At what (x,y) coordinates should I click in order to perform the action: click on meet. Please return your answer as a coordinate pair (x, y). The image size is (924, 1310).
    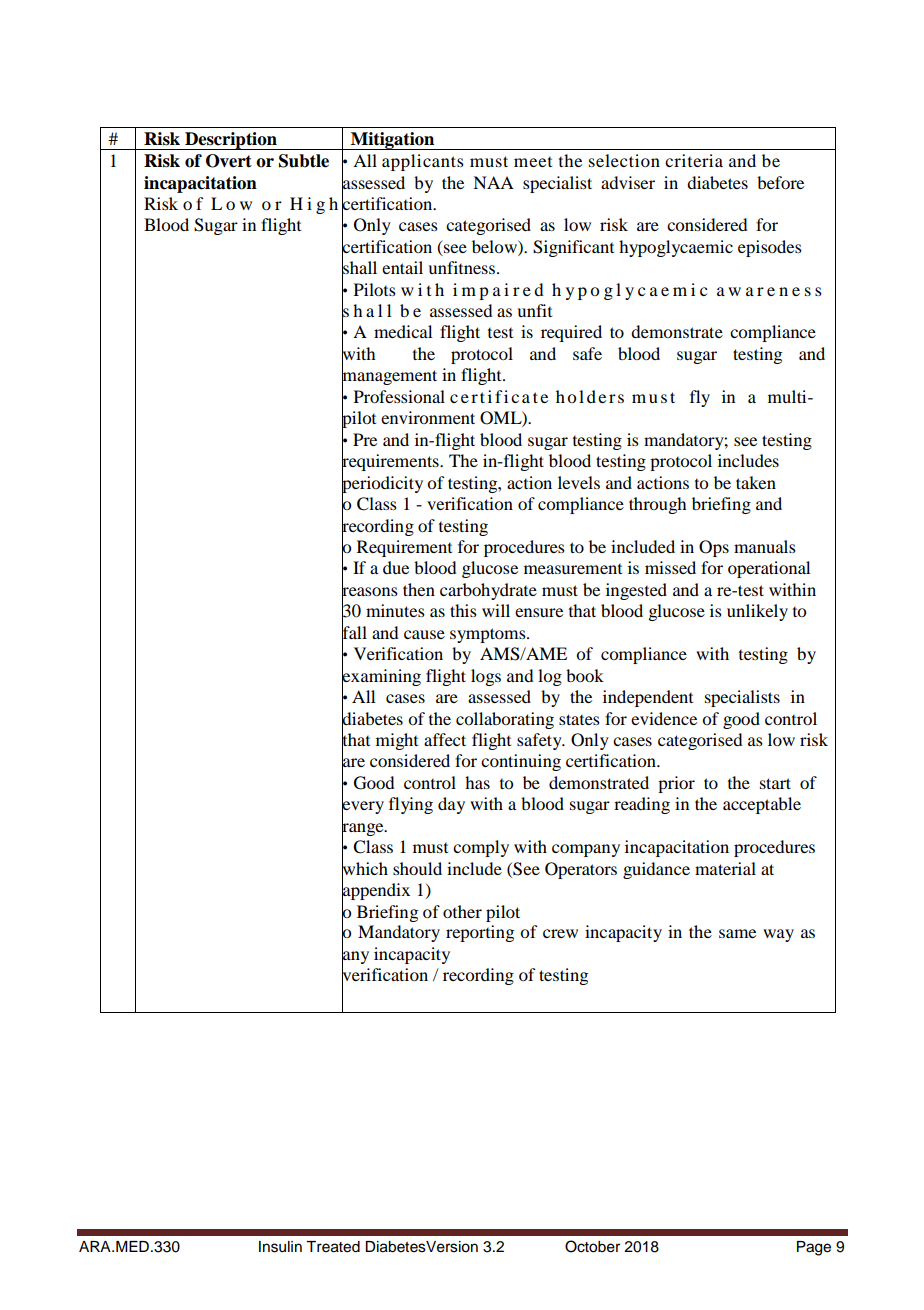
    Looking at the image, I should click on (533, 162).
